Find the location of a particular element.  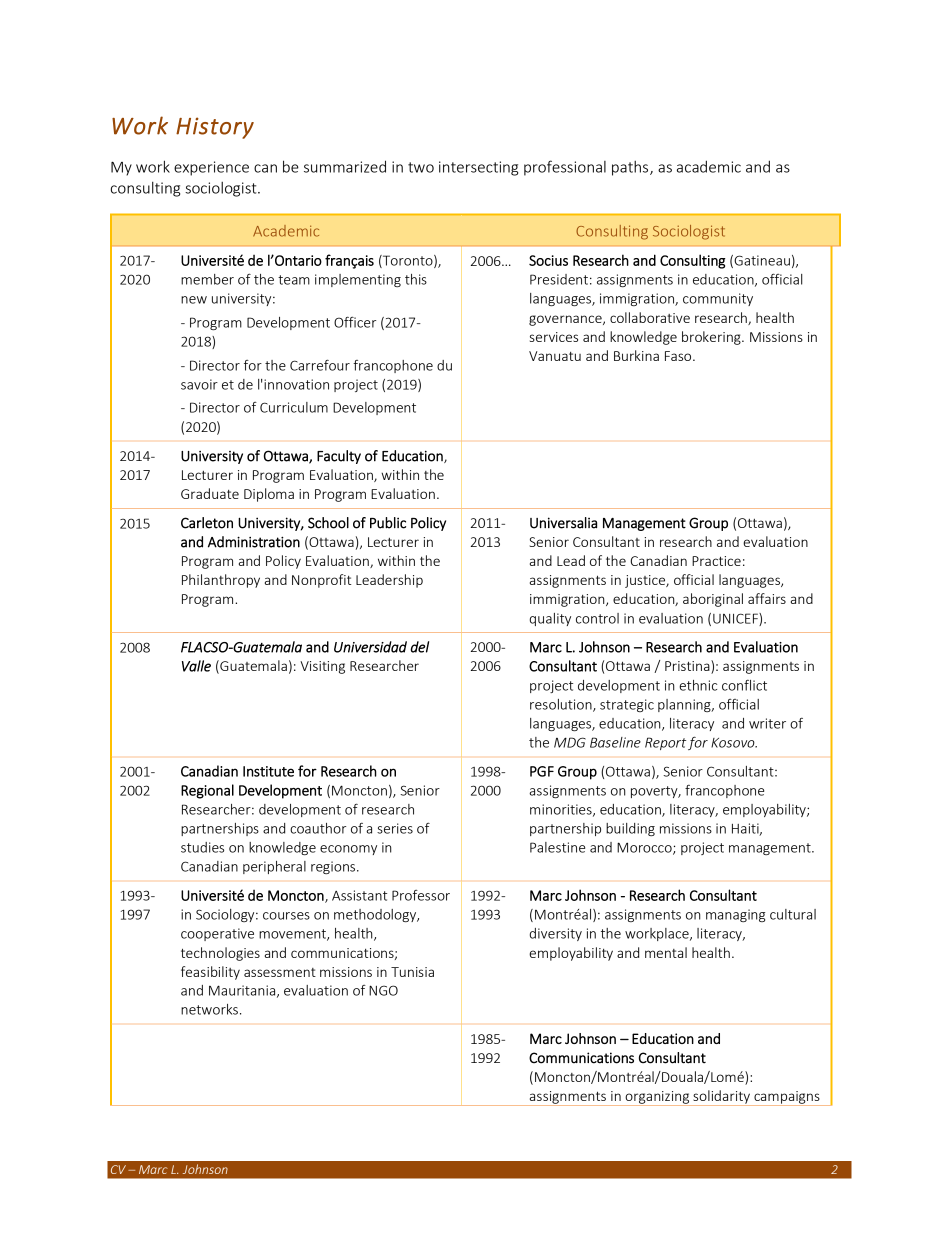

aboriginal is located at coordinates (713, 600).
